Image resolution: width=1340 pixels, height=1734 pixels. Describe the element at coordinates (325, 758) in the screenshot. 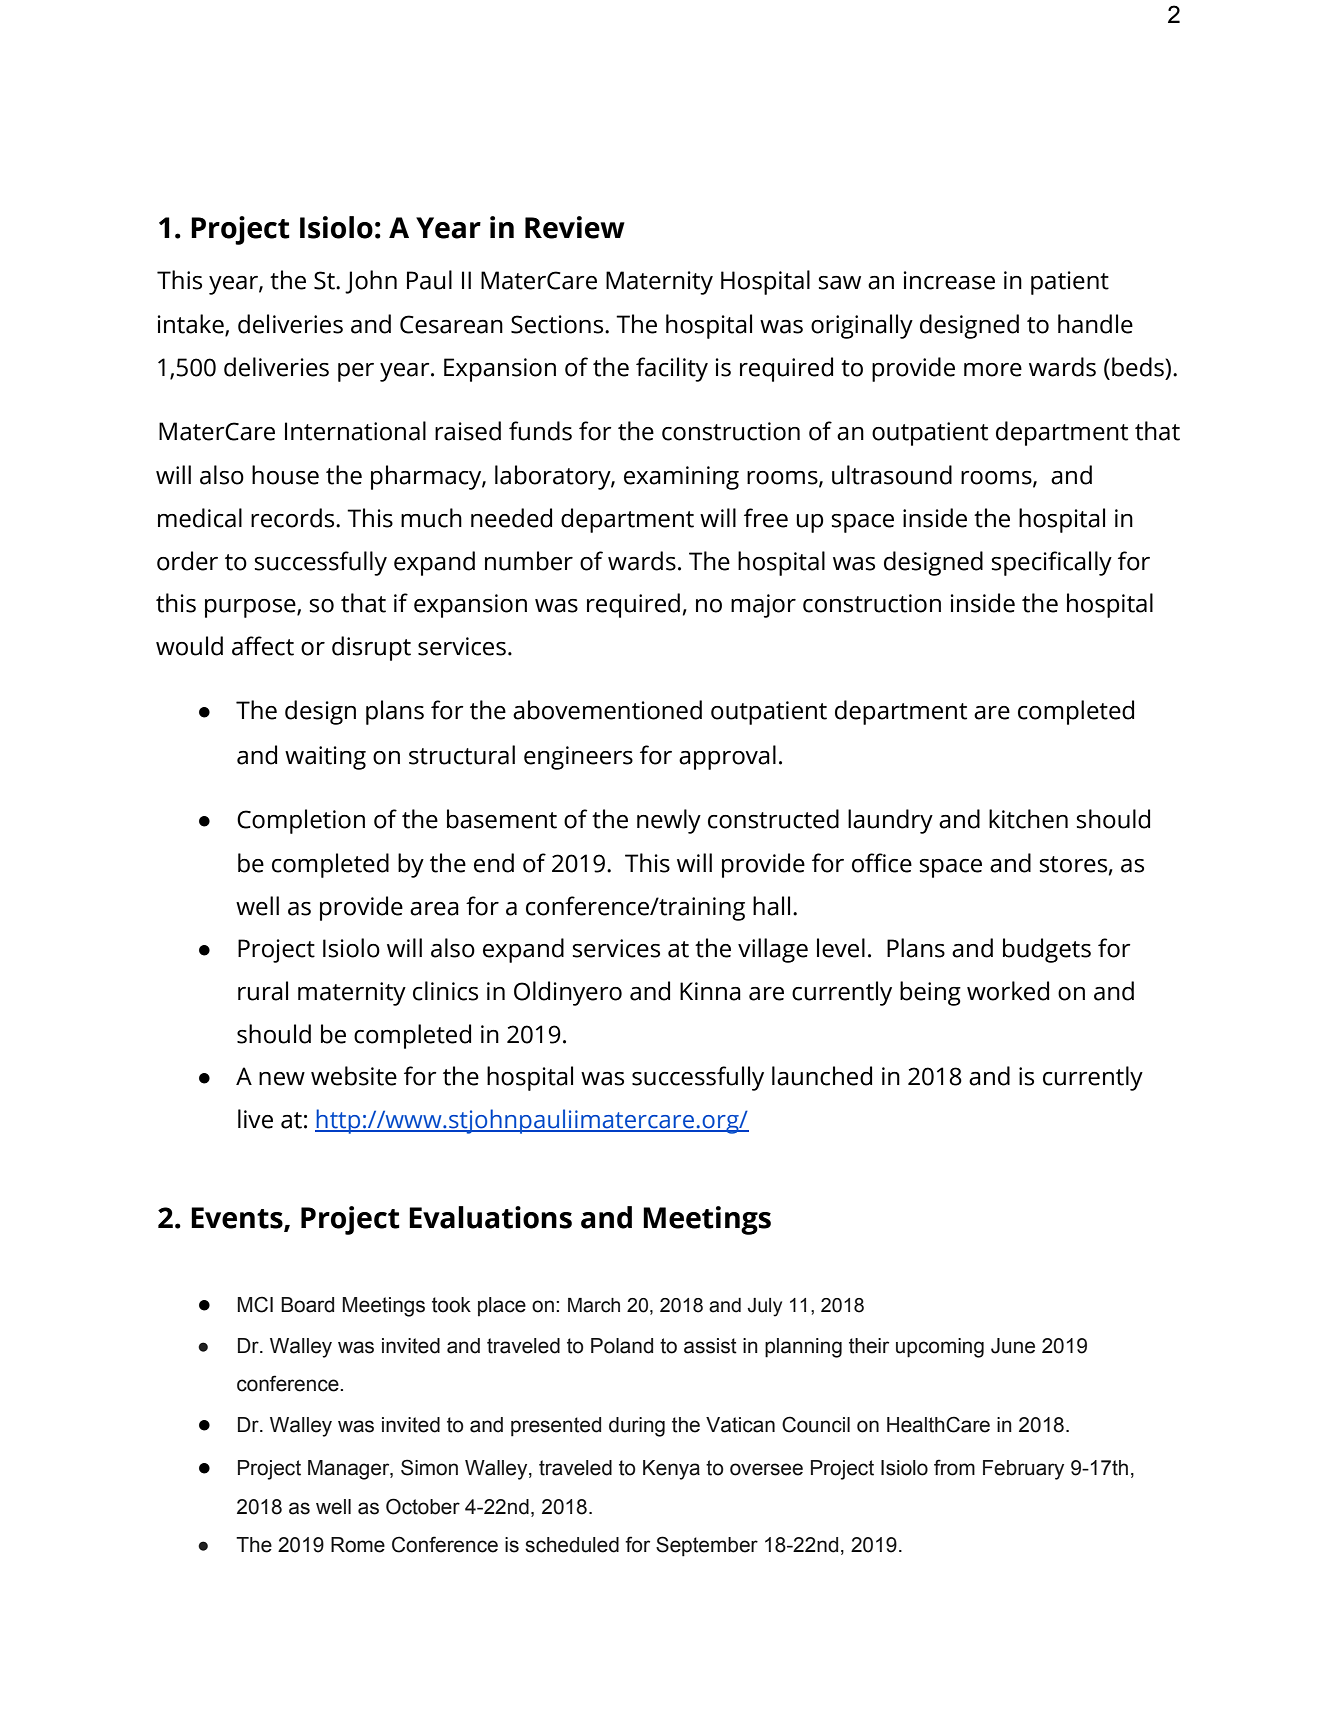

I see `waiting` at that location.
